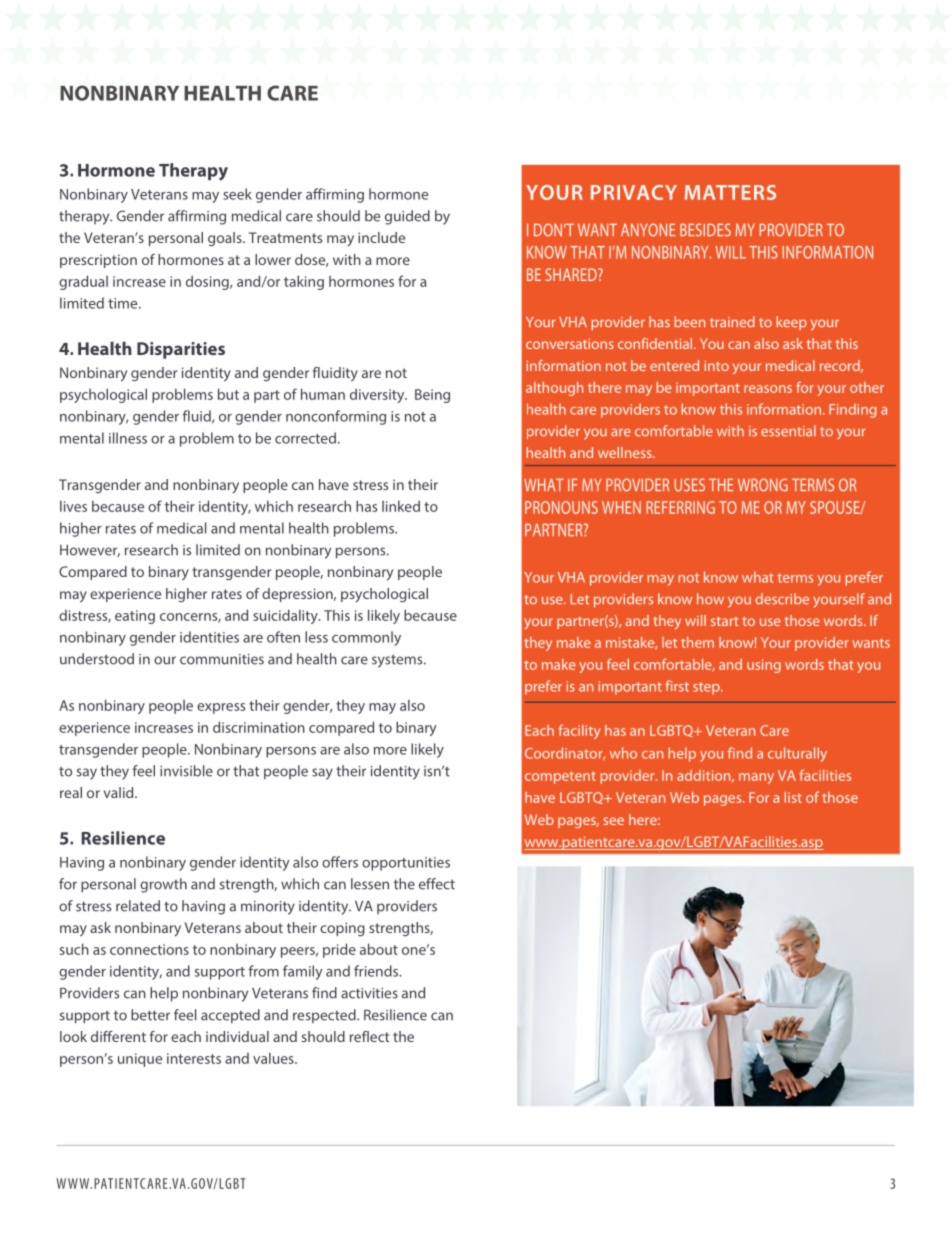  Describe the element at coordinates (150, 1015) in the screenshot. I see `better` at that location.
